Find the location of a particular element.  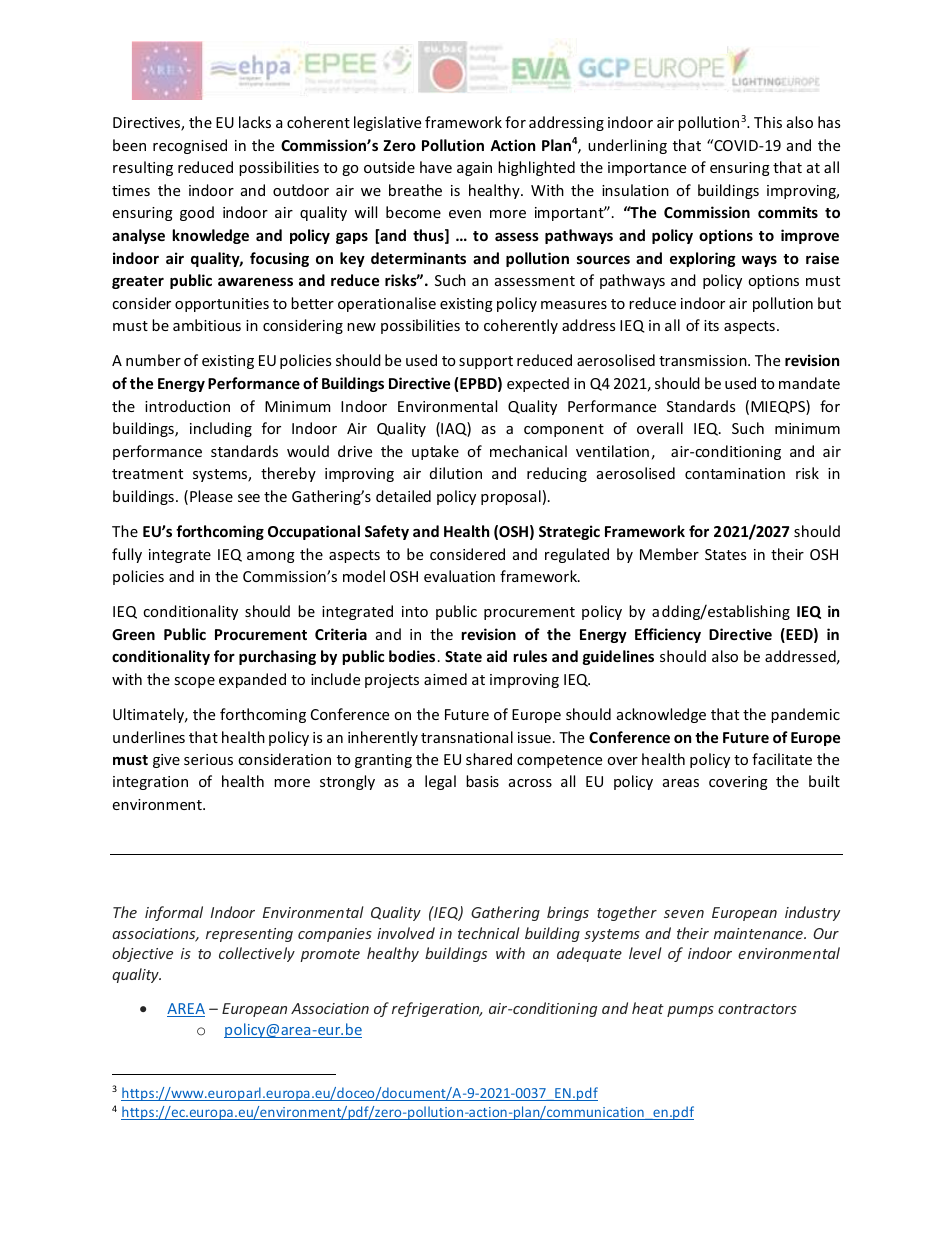

ambitious is located at coordinates (207, 325).
